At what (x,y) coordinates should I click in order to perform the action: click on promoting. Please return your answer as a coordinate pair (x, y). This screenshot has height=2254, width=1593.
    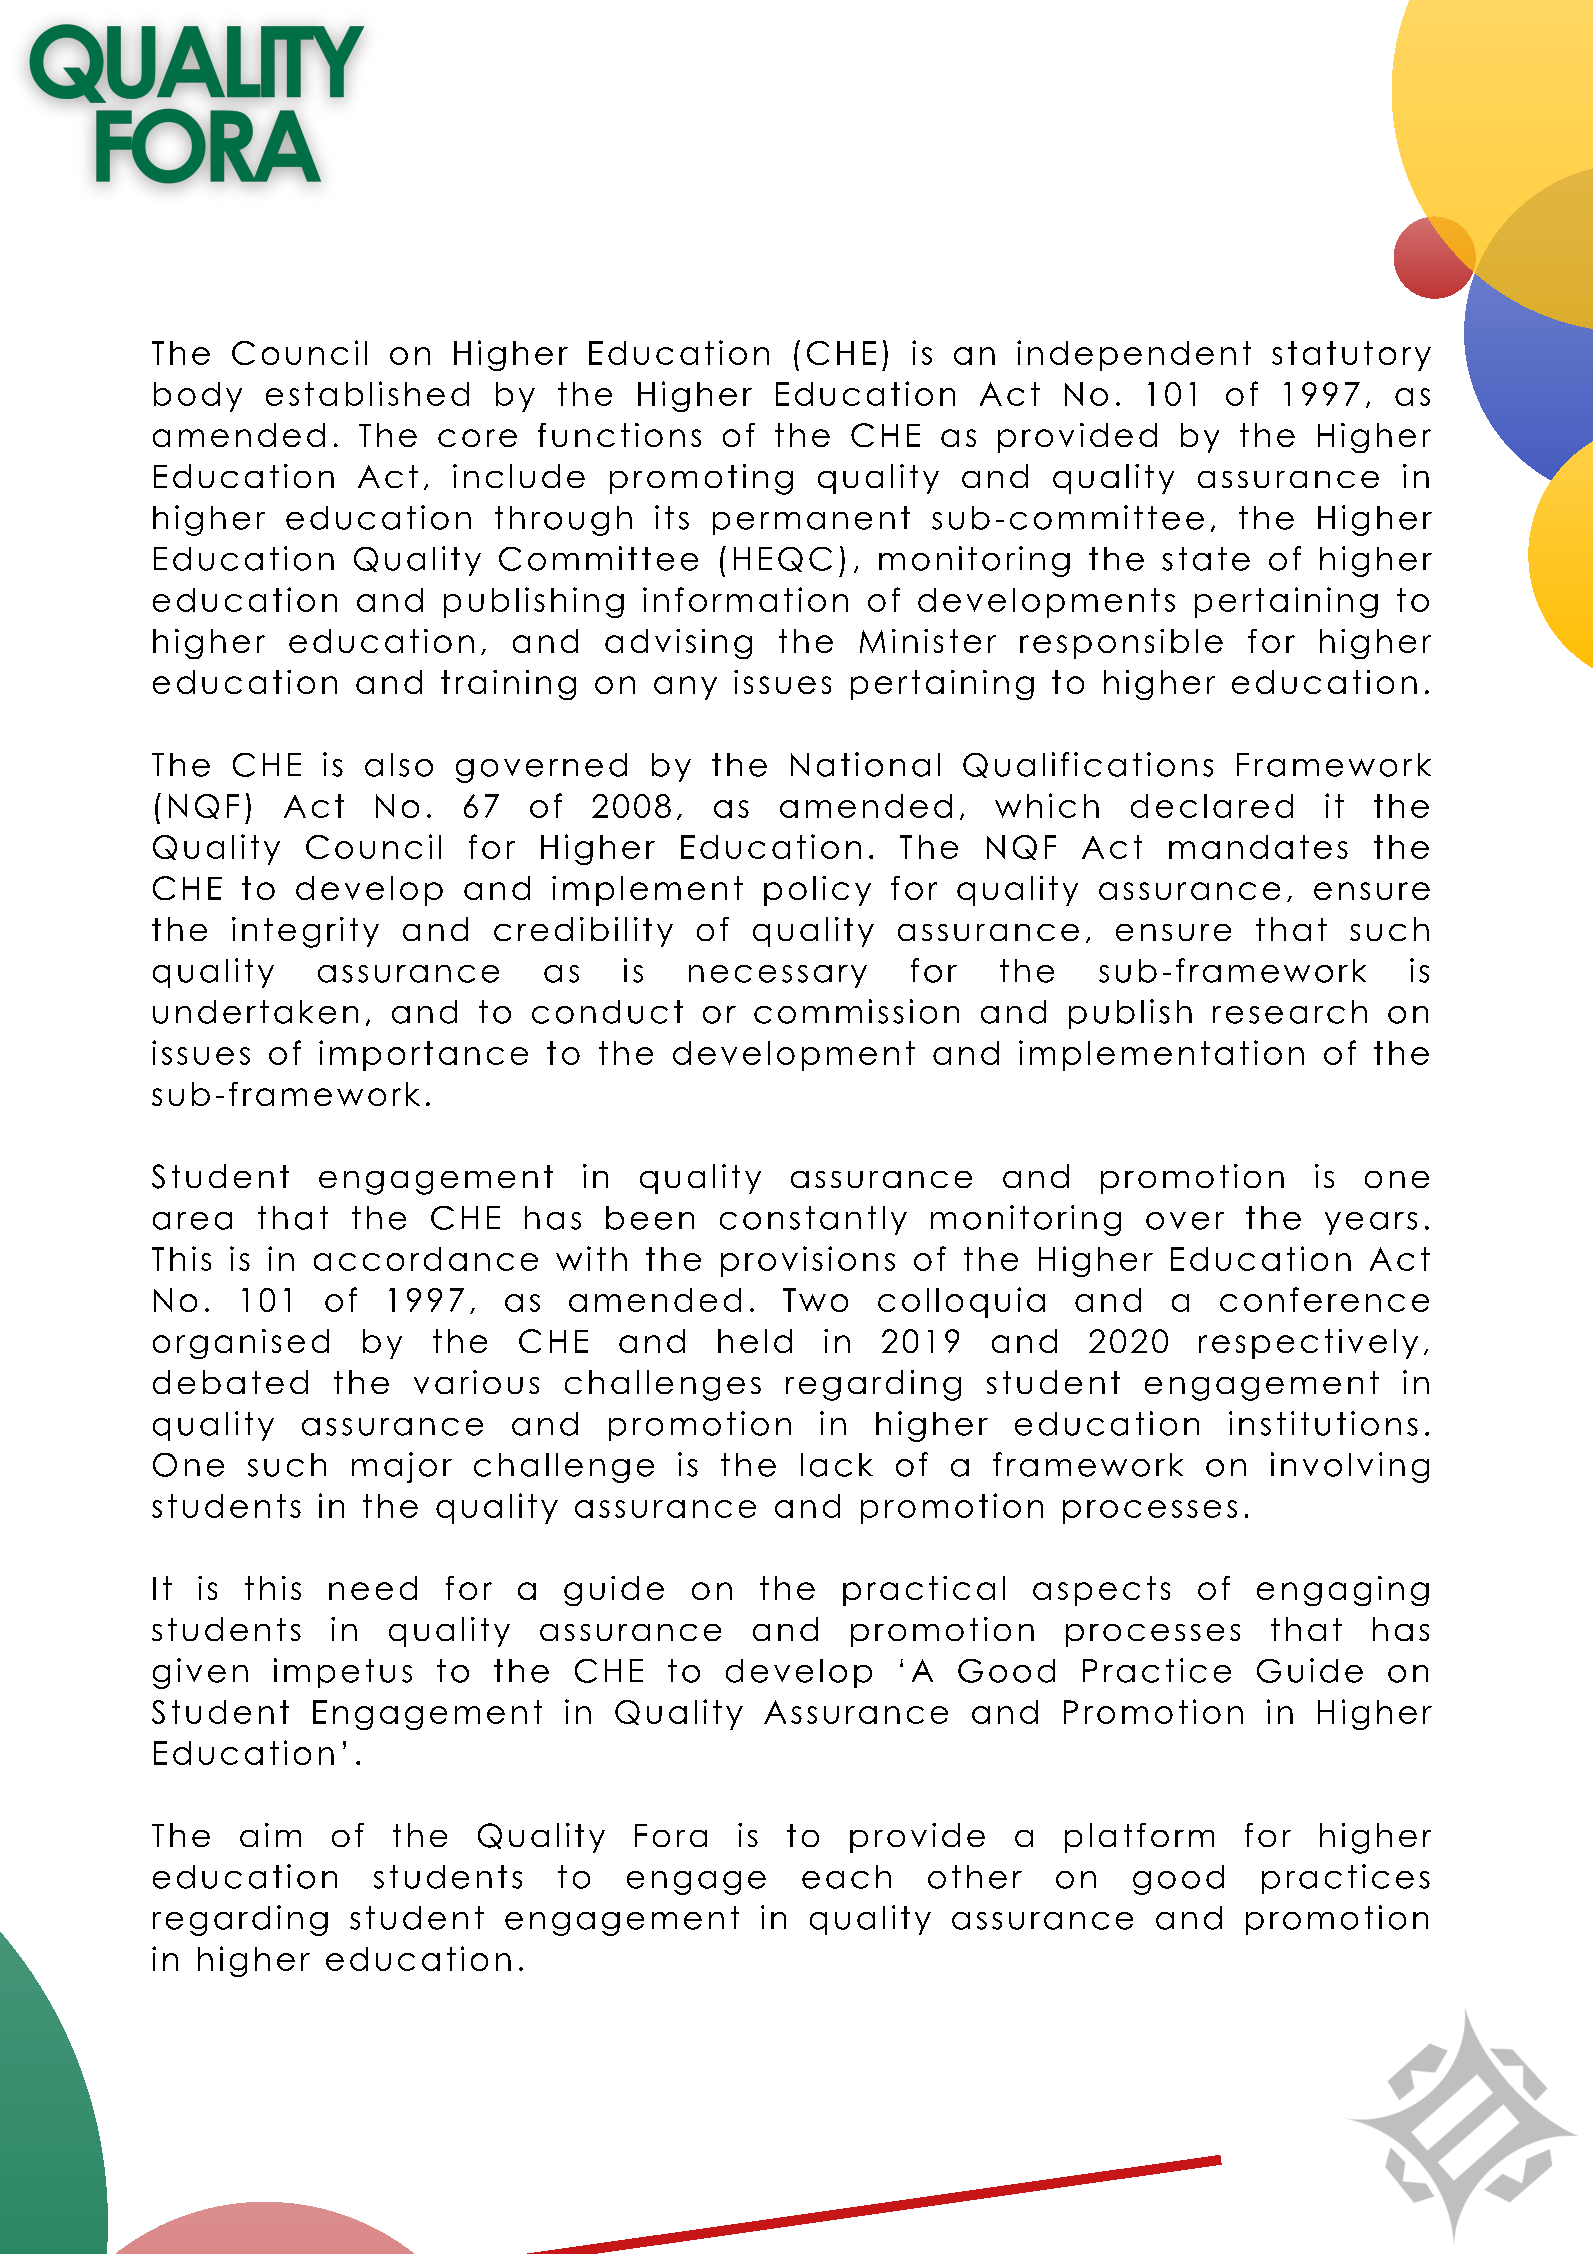
    Looking at the image, I should click on (701, 479).
